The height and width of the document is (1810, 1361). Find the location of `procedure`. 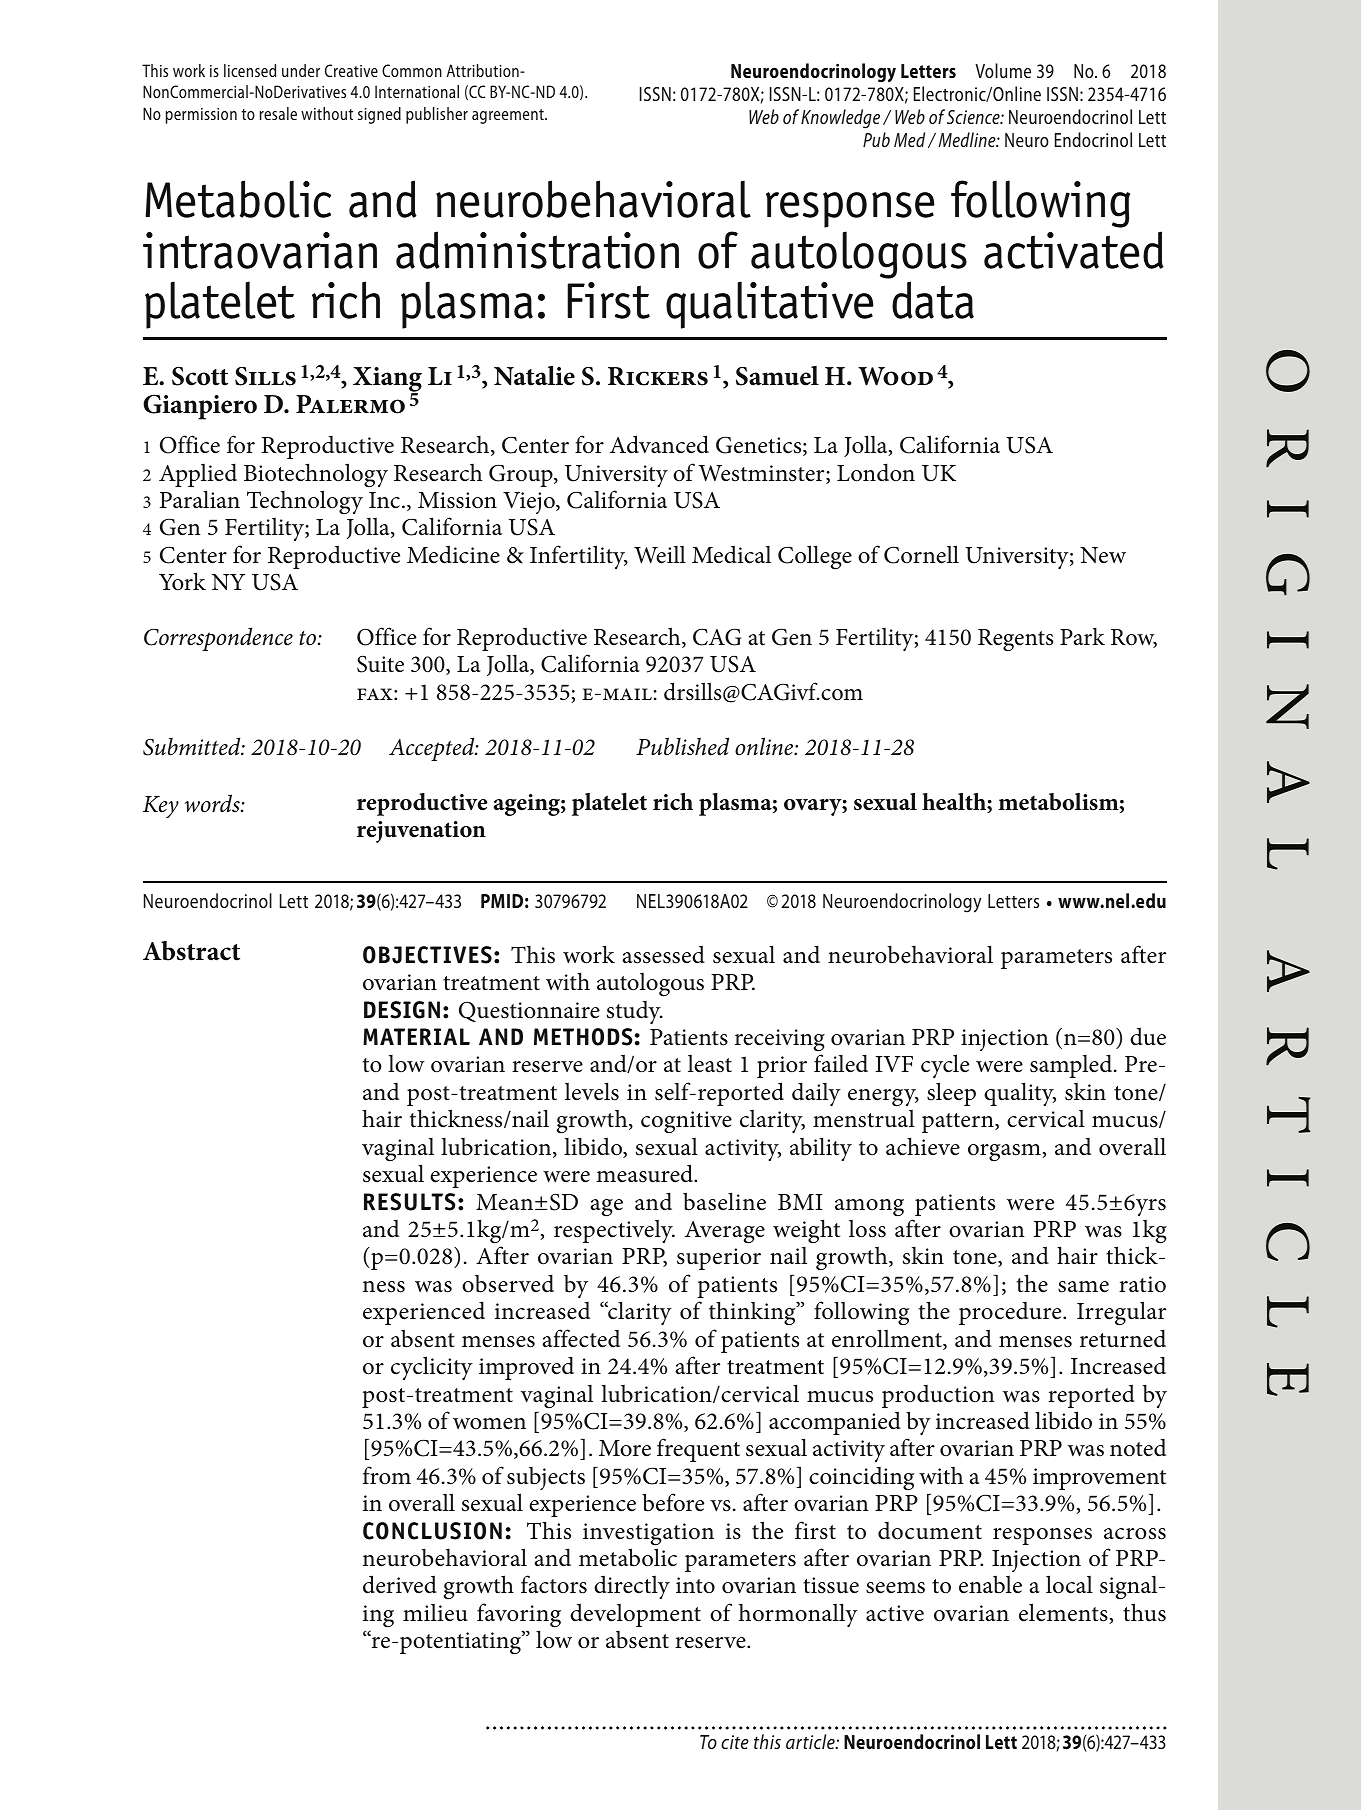

procedure is located at coordinates (1011, 1313).
